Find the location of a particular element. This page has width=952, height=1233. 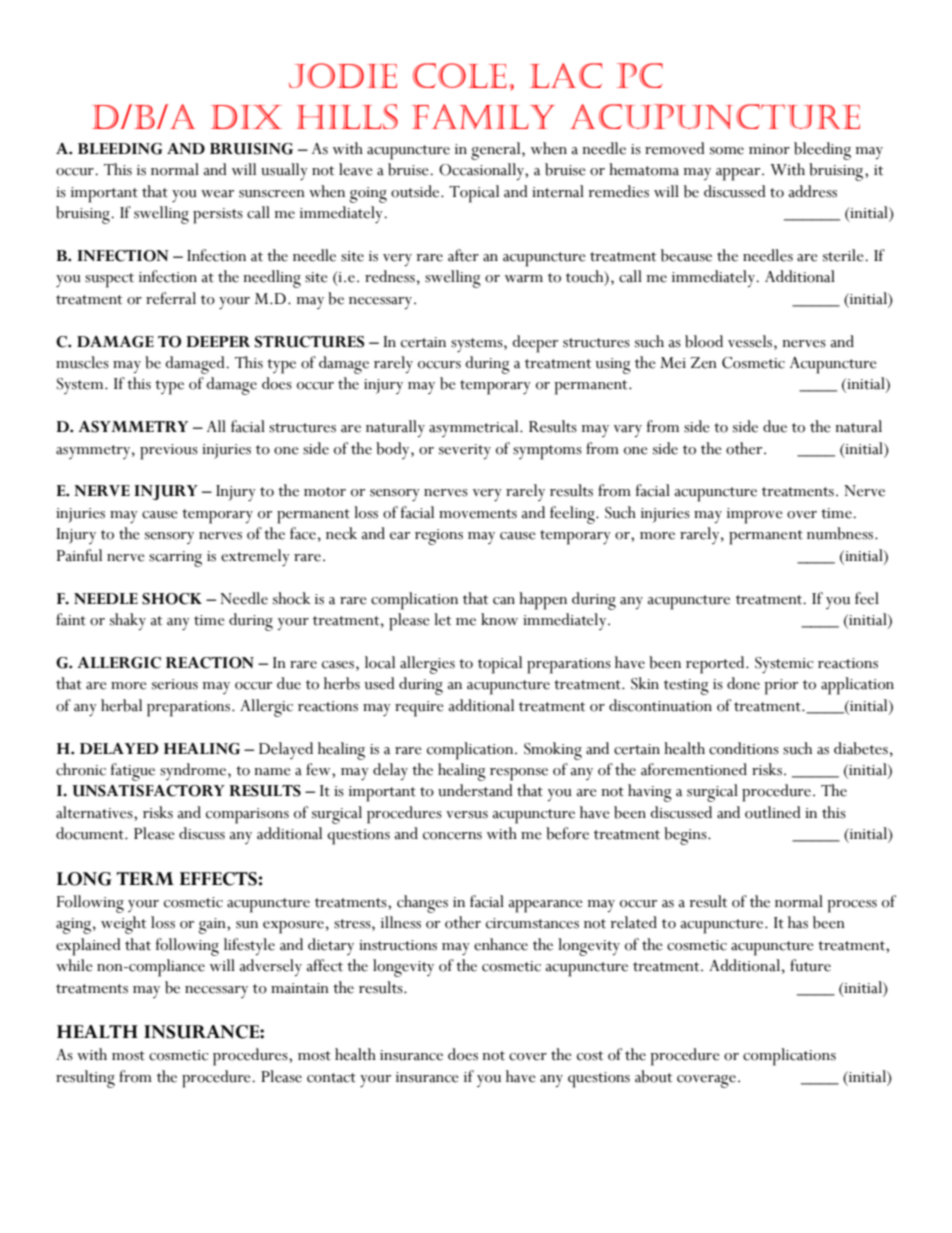

Dix is located at coordinates (246, 117).
